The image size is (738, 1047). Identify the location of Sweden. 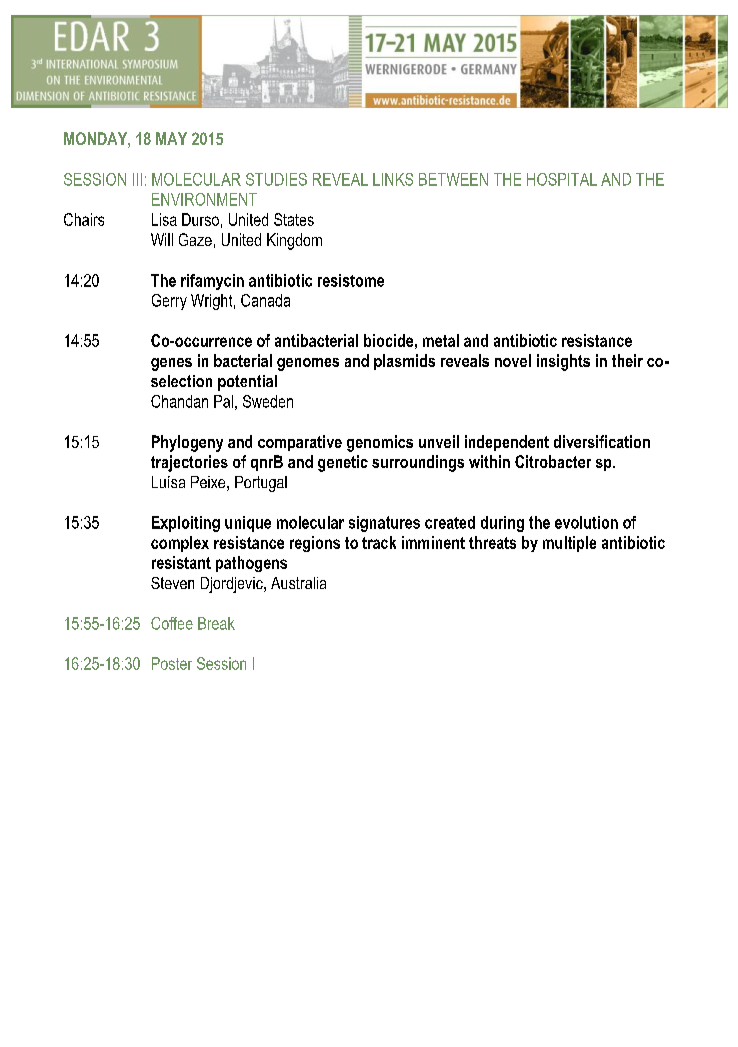
(268, 401).
